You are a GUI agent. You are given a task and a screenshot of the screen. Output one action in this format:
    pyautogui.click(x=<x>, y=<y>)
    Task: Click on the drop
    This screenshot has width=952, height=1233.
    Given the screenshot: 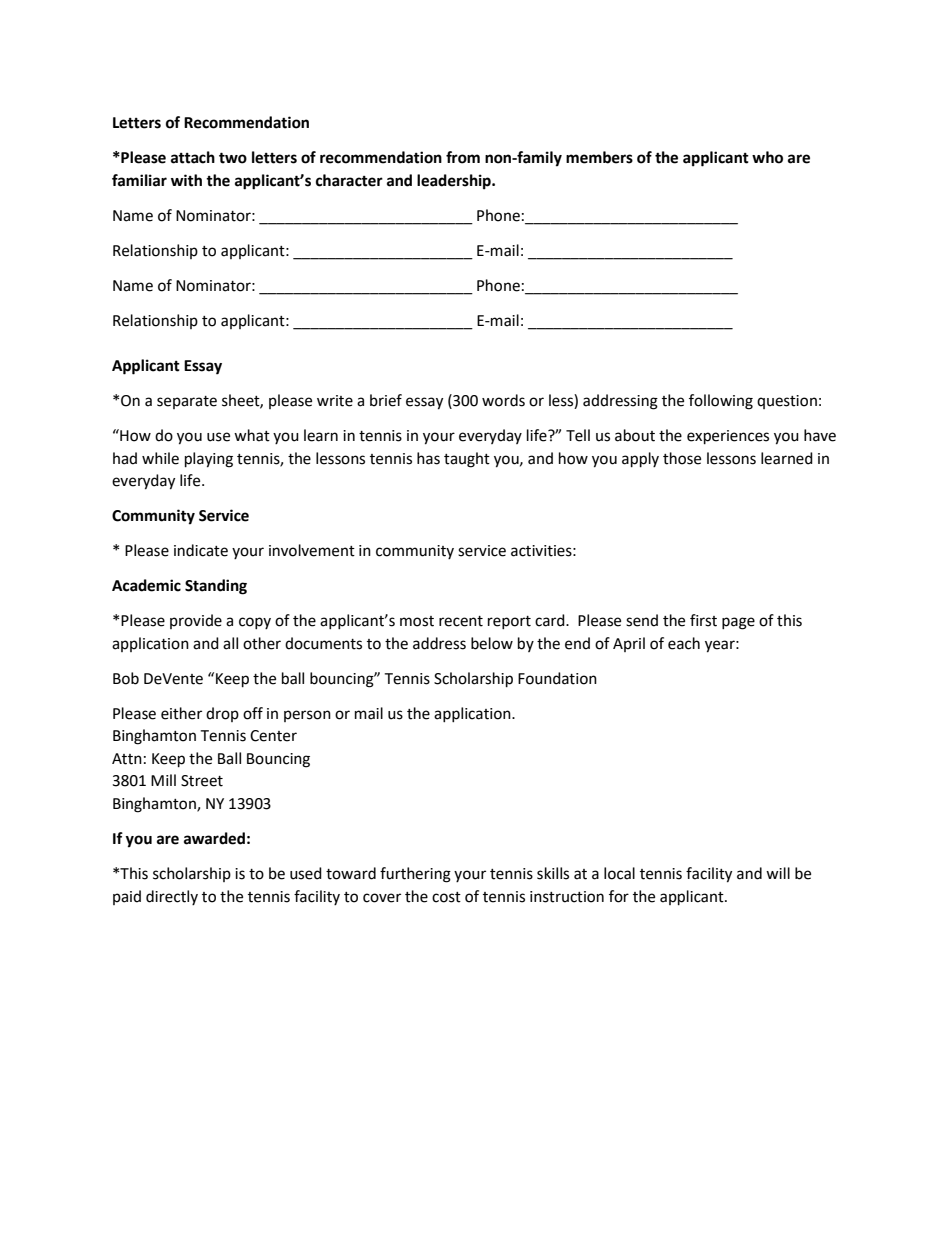 What is the action you would take?
    pyautogui.click(x=222, y=714)
